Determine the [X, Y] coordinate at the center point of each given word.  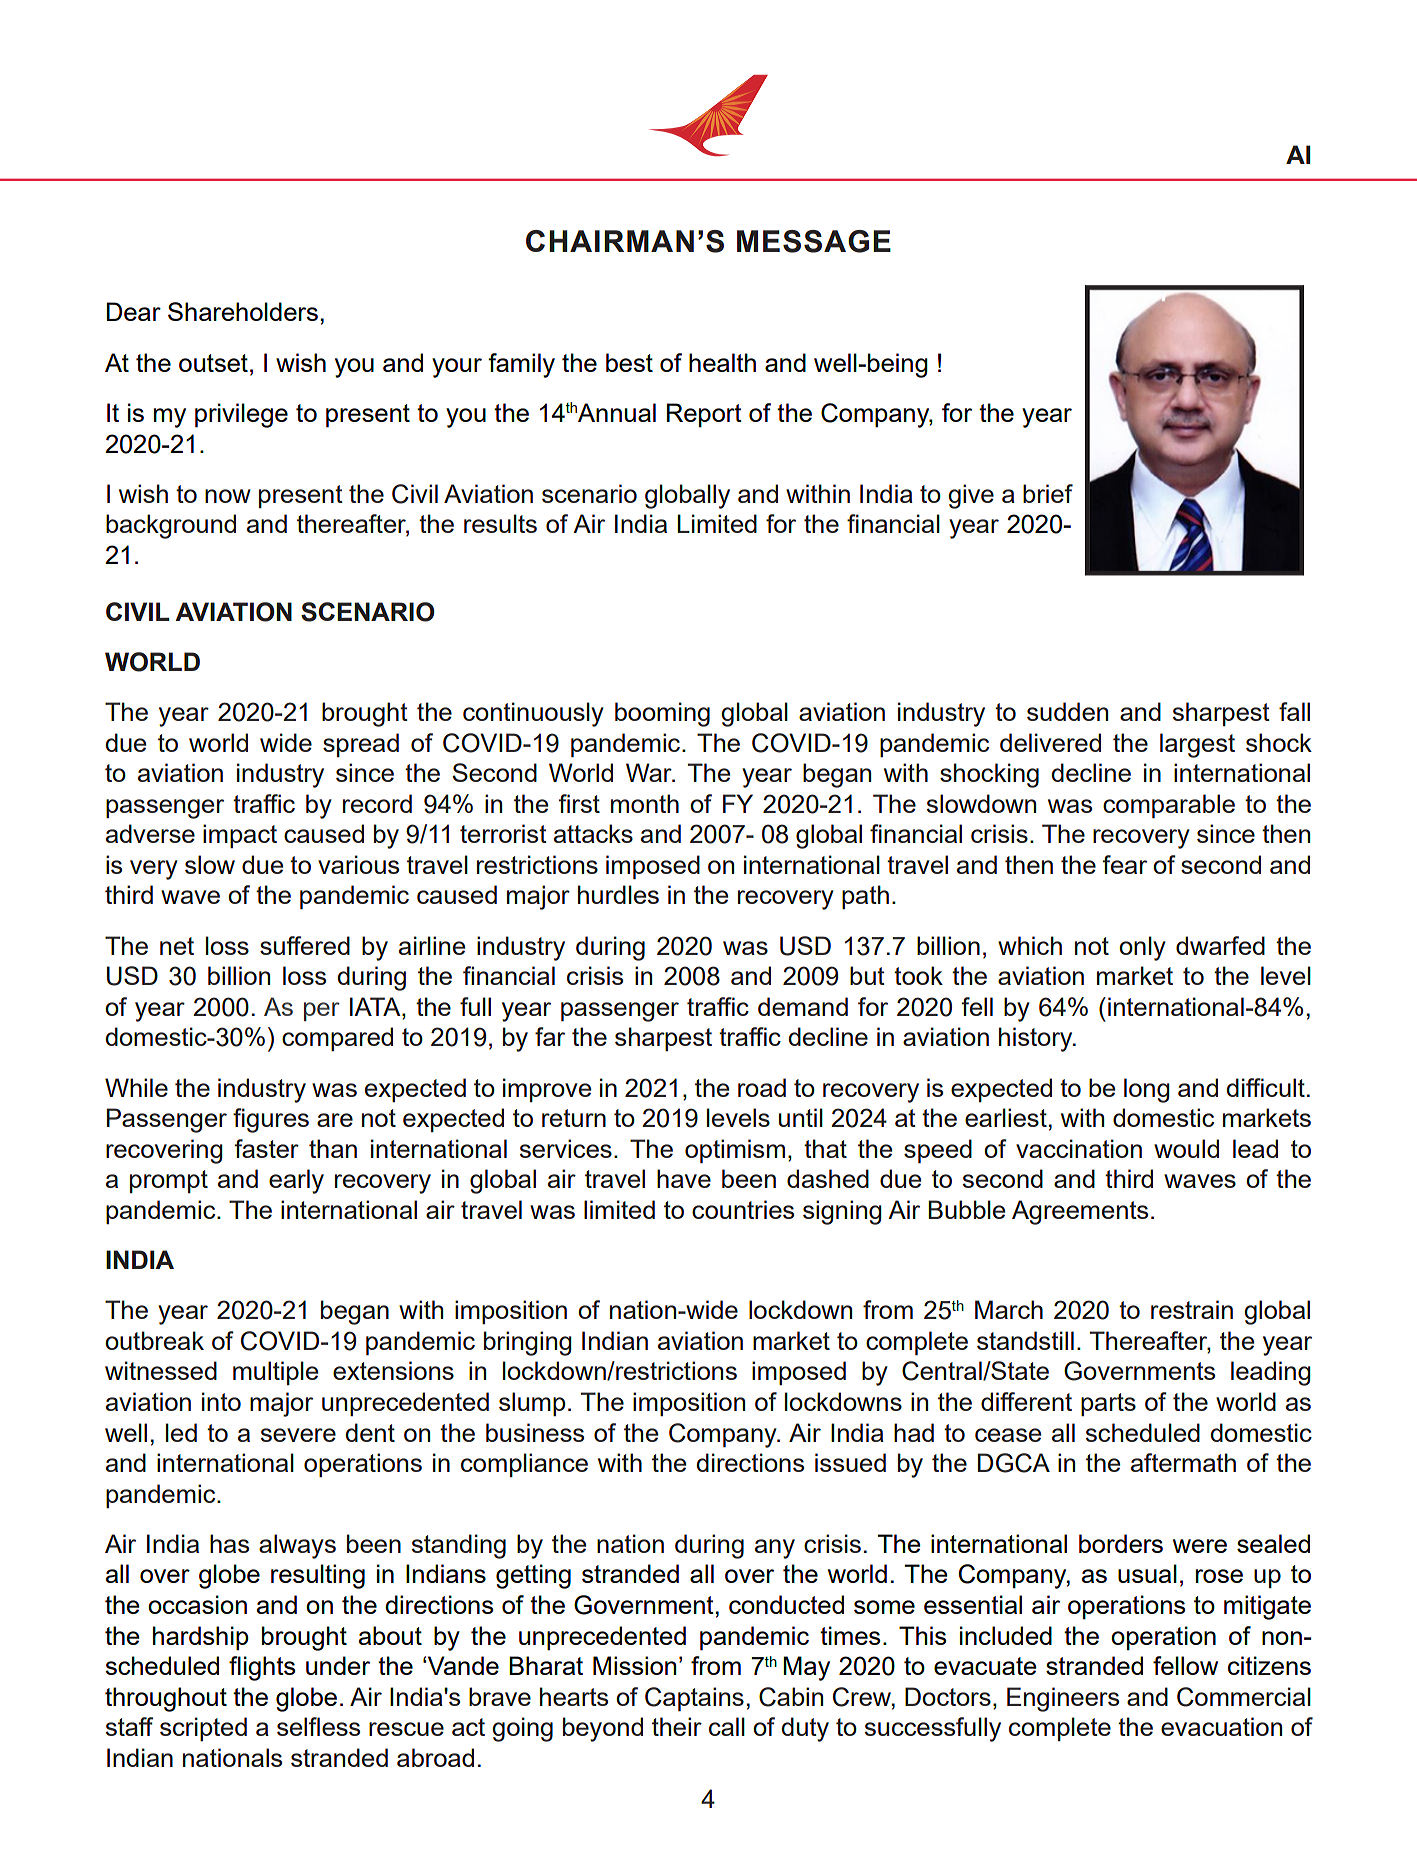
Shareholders [243, 311]
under [338, 1665]
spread [361, 745]
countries [743, 1209]
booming [662, 714]
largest [1197, 745]
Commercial [1244, 1697]
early [296, 1181]
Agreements [1080, 1212]
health [722, 362]
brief [1048, 493]
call [727, 1726]
